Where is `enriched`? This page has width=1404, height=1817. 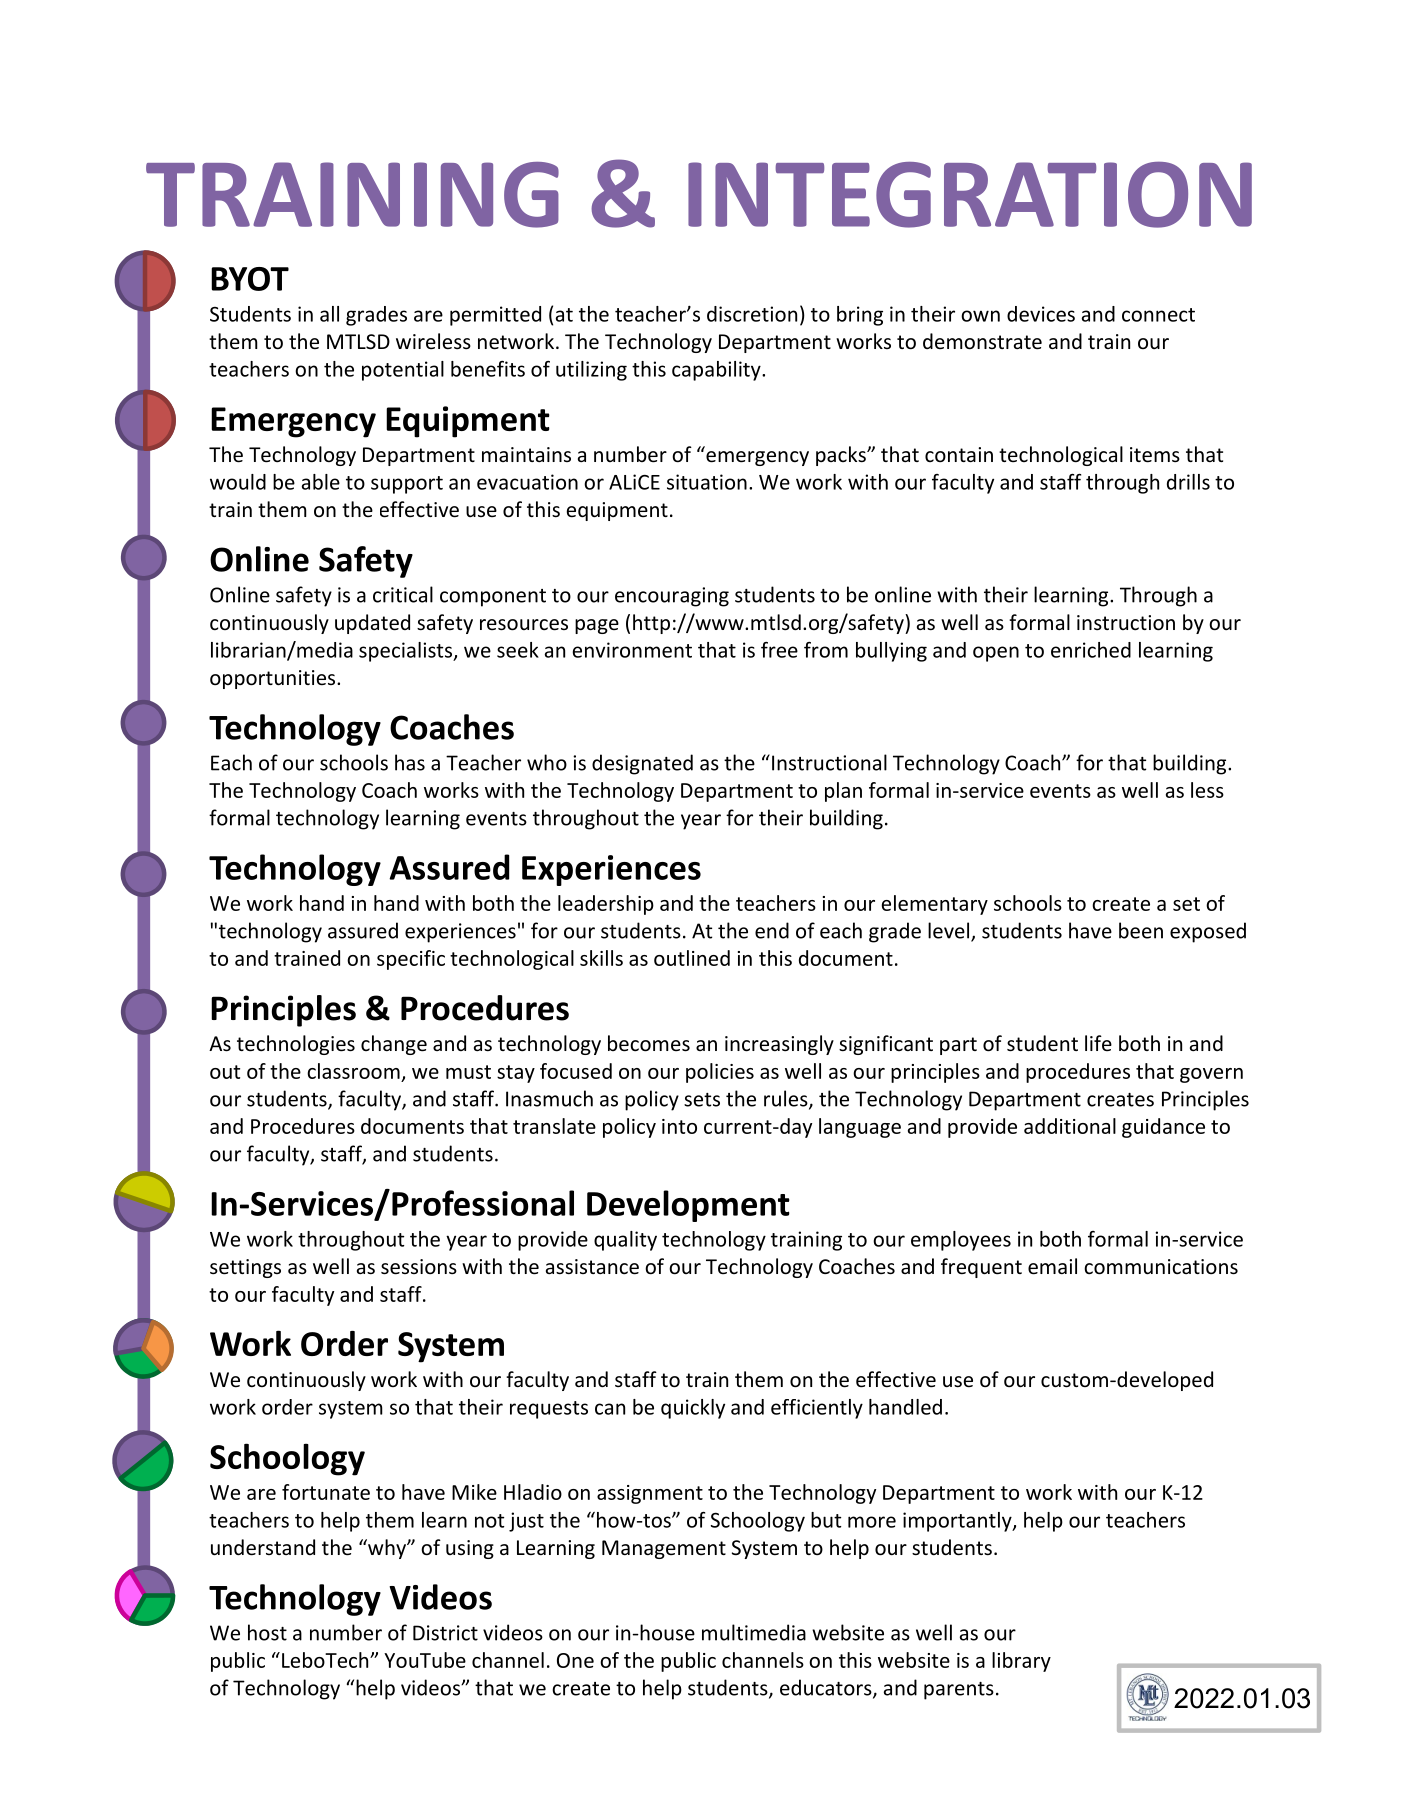
enriched is located at coordinates (1091, 650).
